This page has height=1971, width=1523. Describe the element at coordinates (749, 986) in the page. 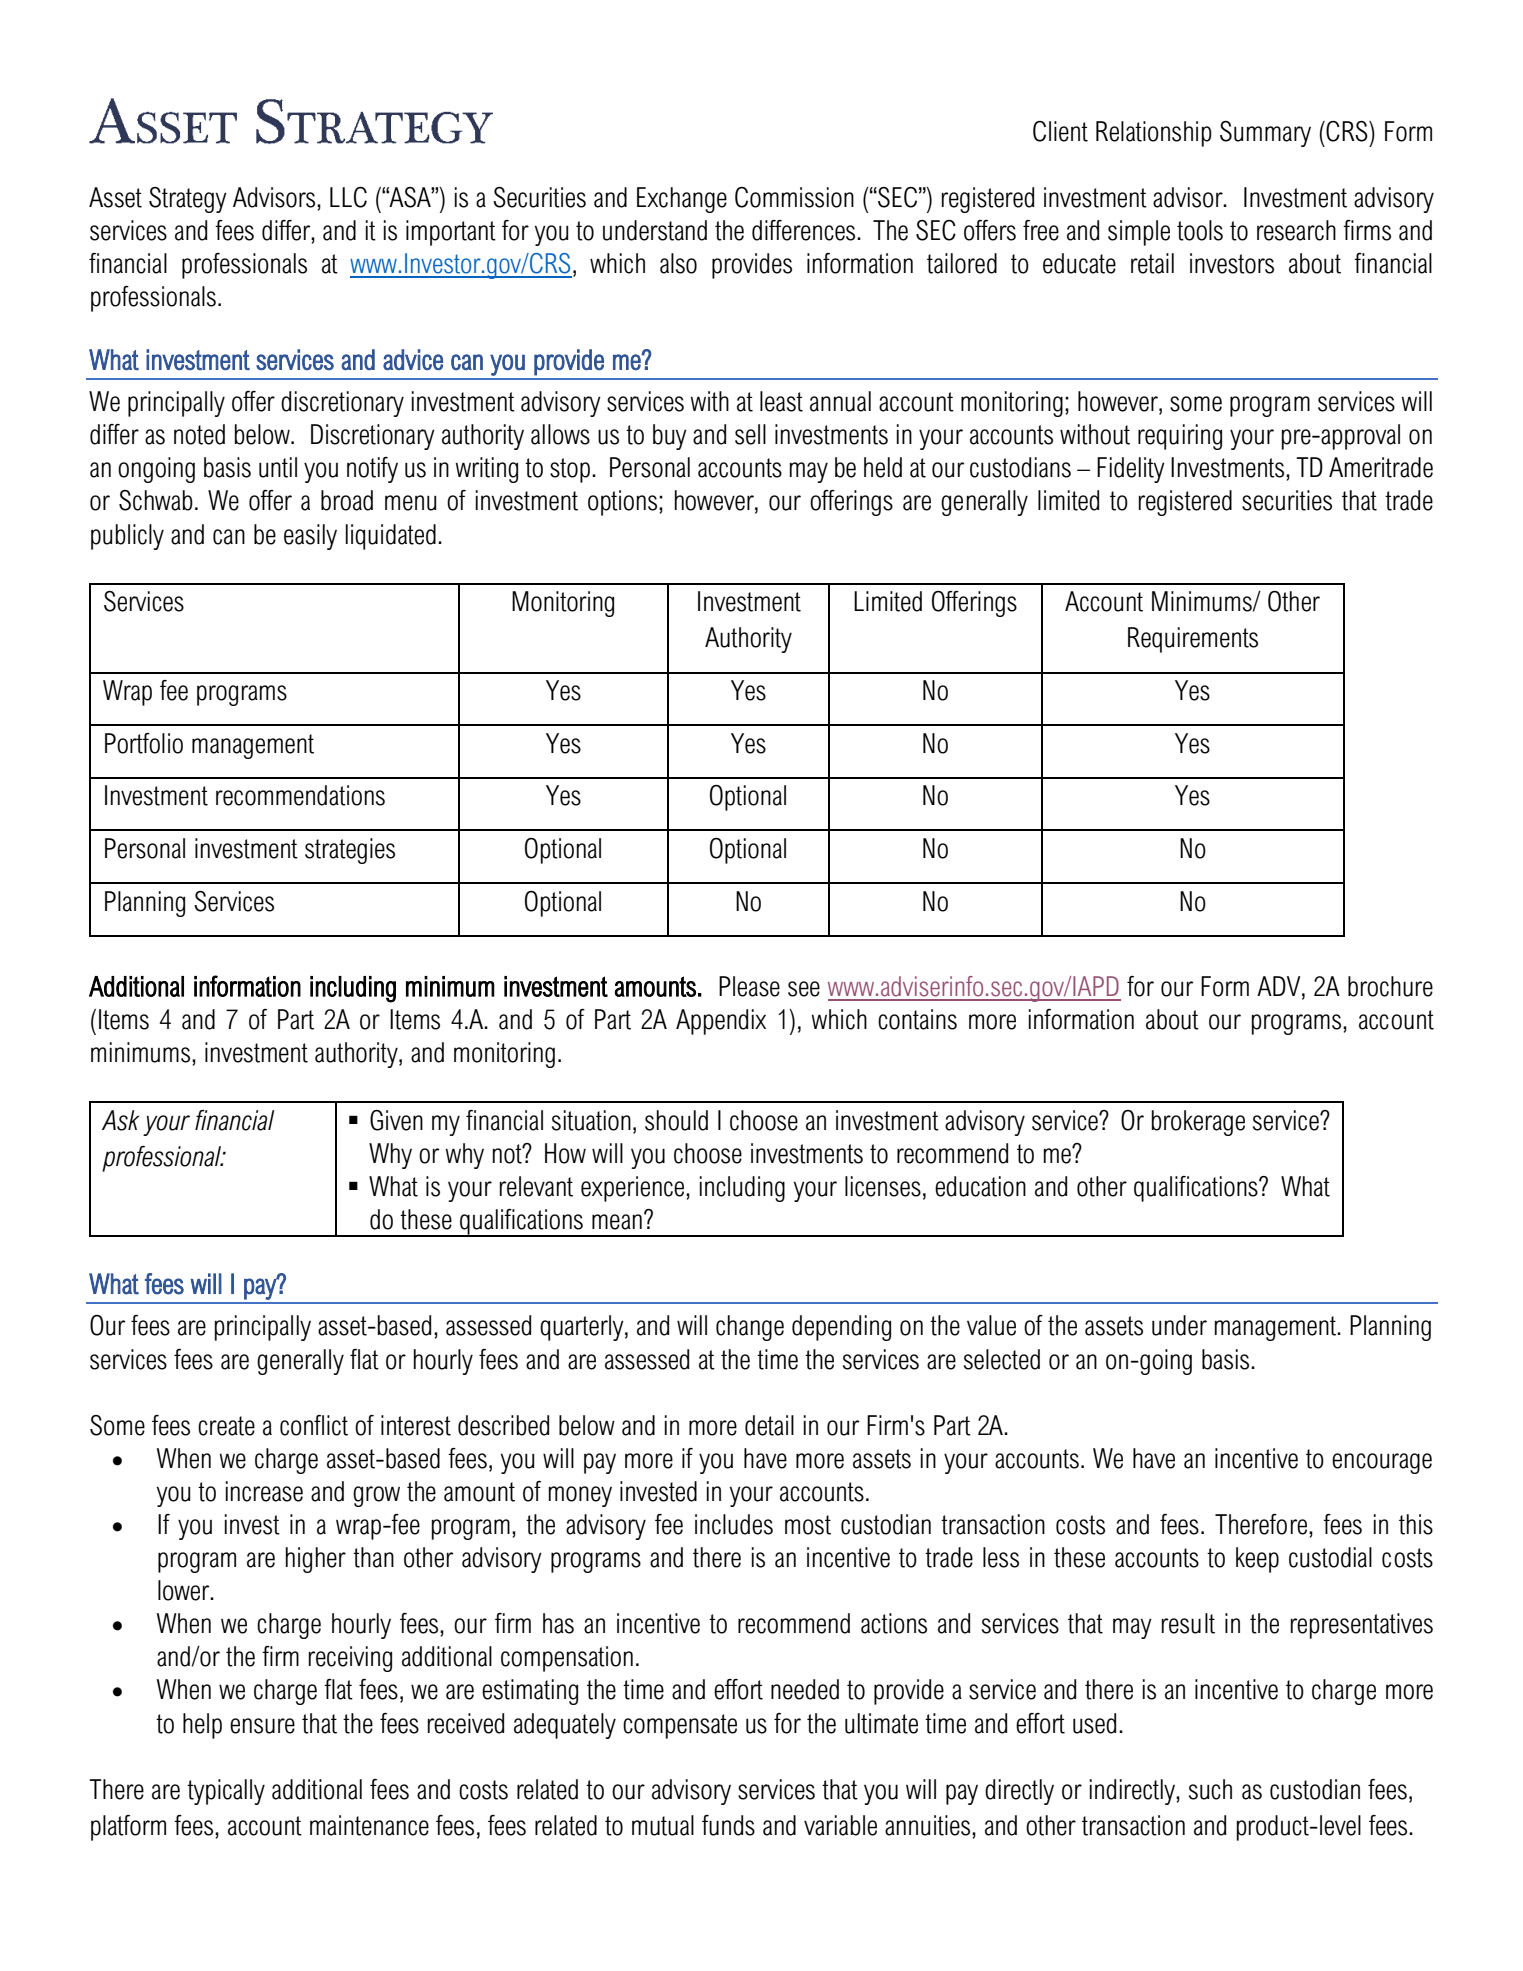

I see `Please` at that location.
